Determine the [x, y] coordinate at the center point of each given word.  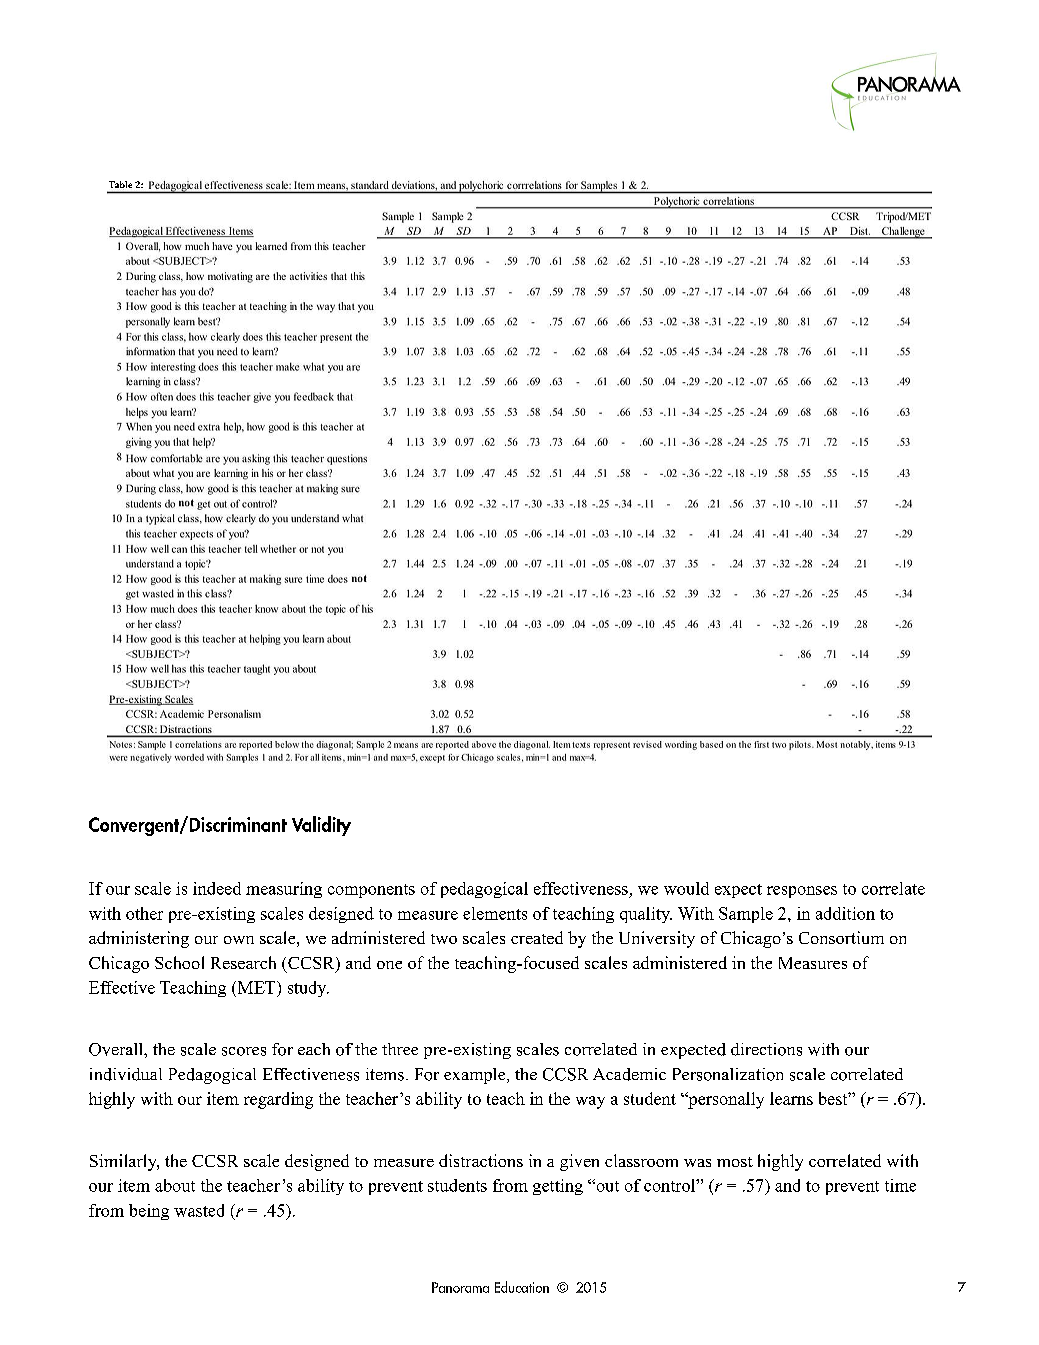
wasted [199, 1210]
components [371, 891]
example [476, 1076]
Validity [321, 826]
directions [766, 1049]
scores [244, 1051]
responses [802, 892]
